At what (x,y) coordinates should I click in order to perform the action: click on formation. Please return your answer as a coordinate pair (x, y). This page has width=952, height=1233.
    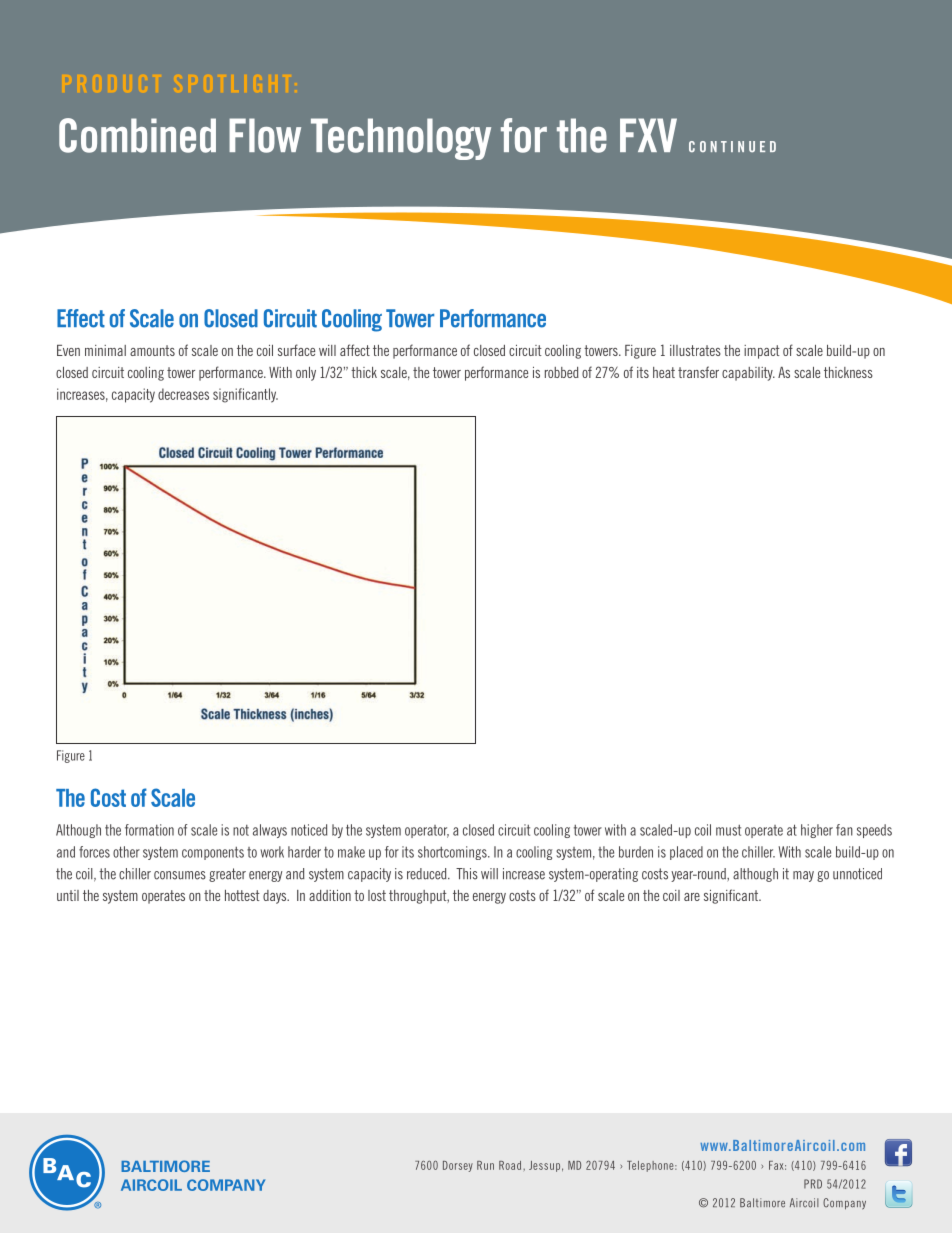
    Looking at the image, I should click on (149, 830).
